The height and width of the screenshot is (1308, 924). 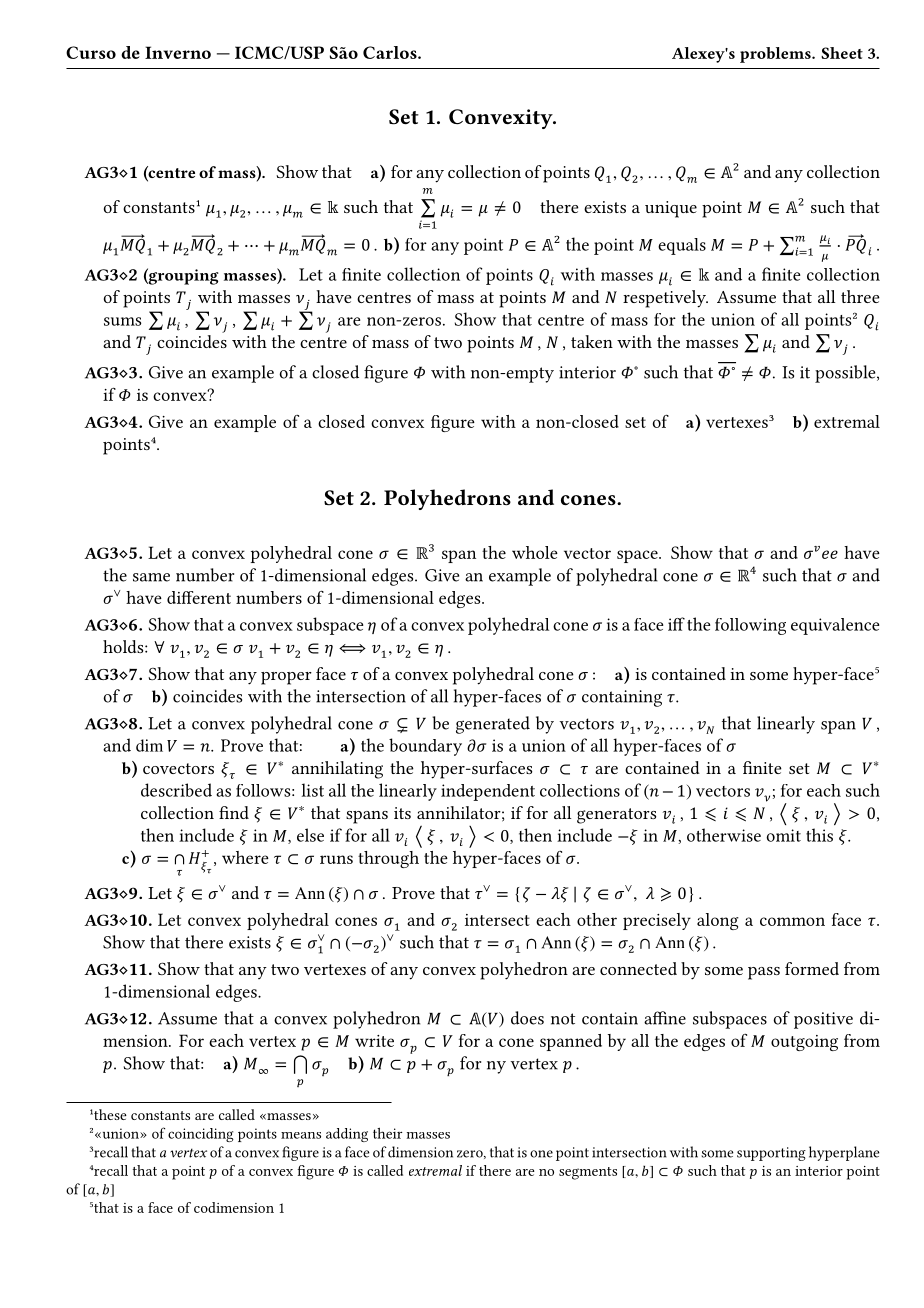 I want to click on where, so click(x=245, y=857).
